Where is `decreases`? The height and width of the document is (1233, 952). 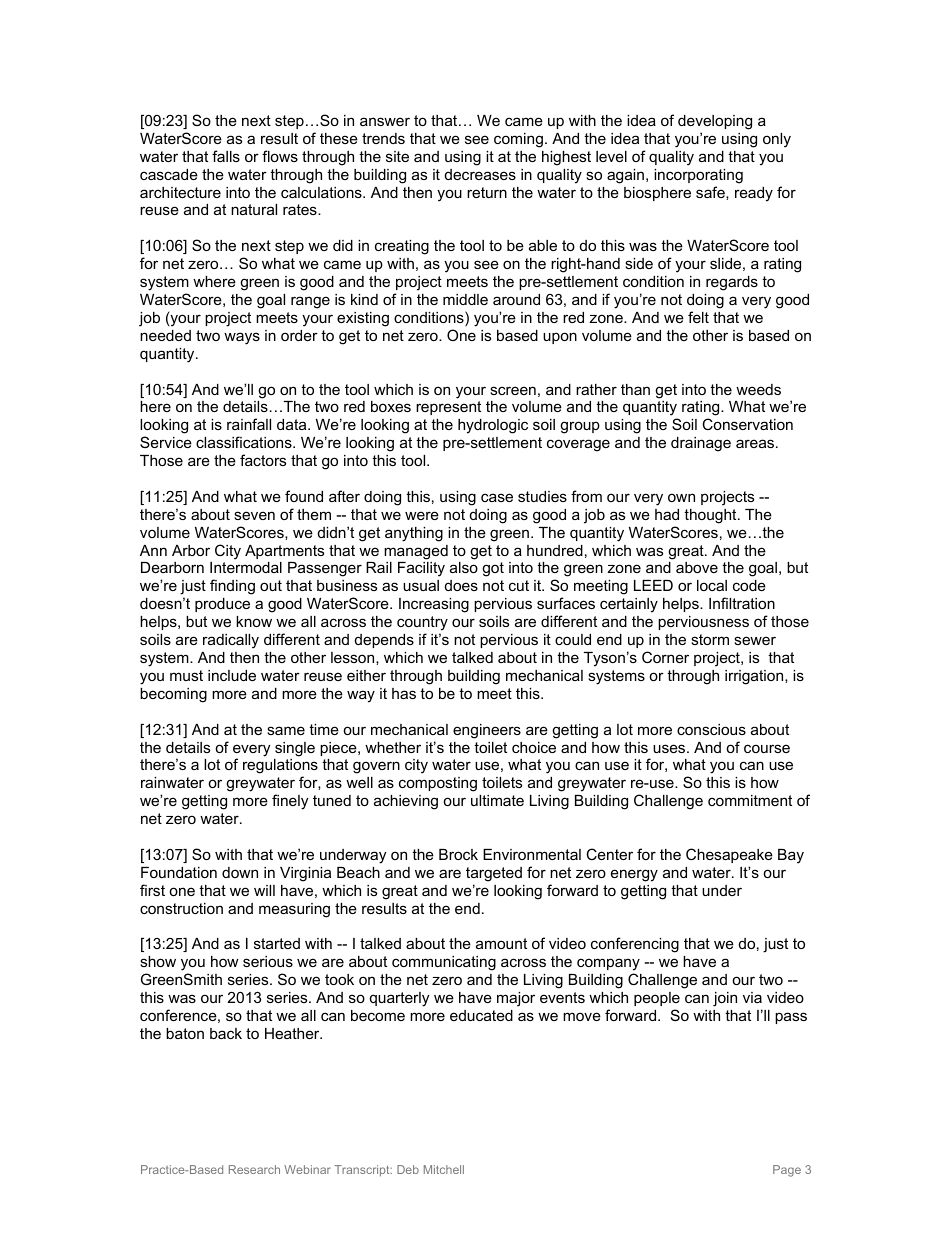
decreases is located at coordinates (480, 174).
